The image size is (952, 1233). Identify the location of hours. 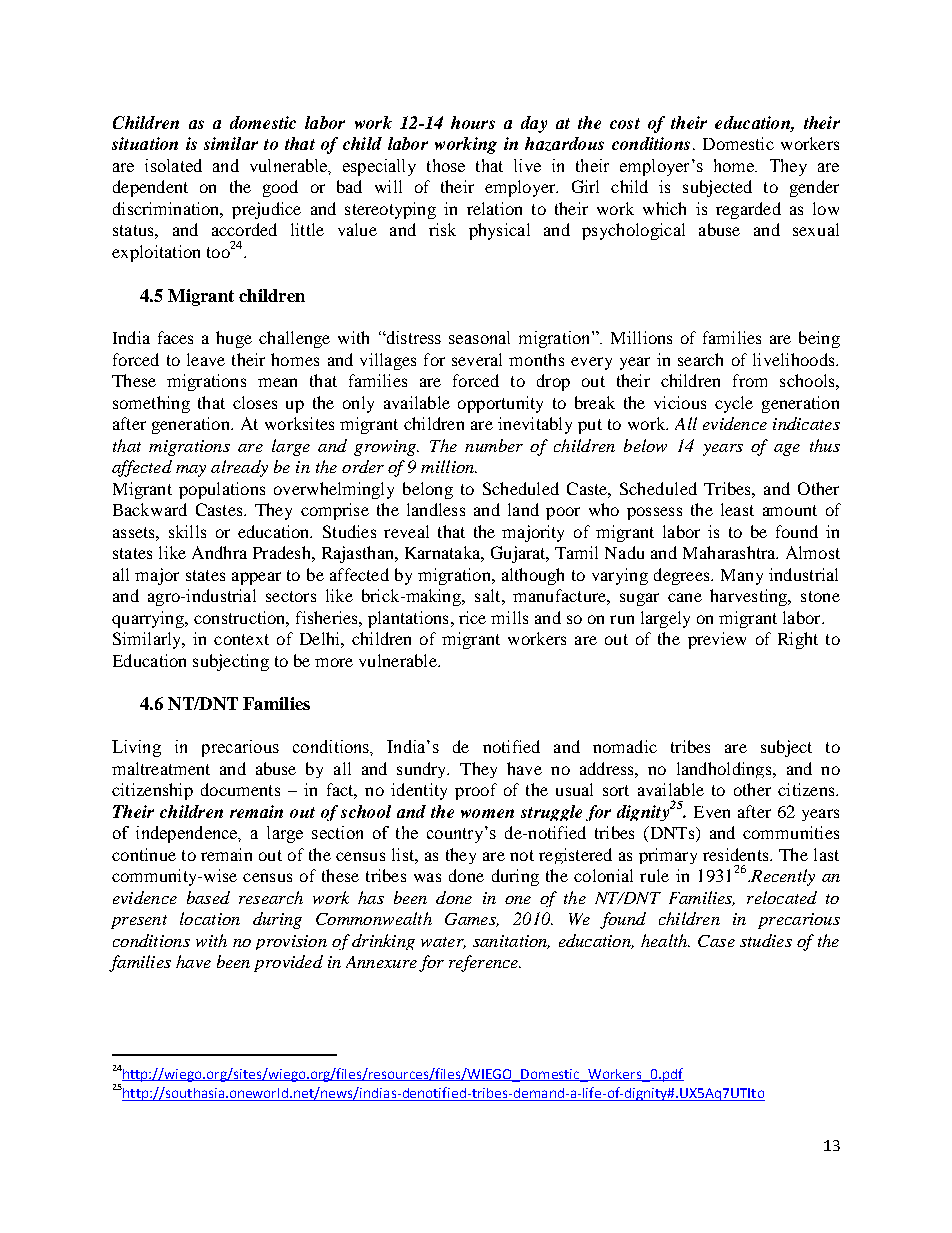
(473, 122).
